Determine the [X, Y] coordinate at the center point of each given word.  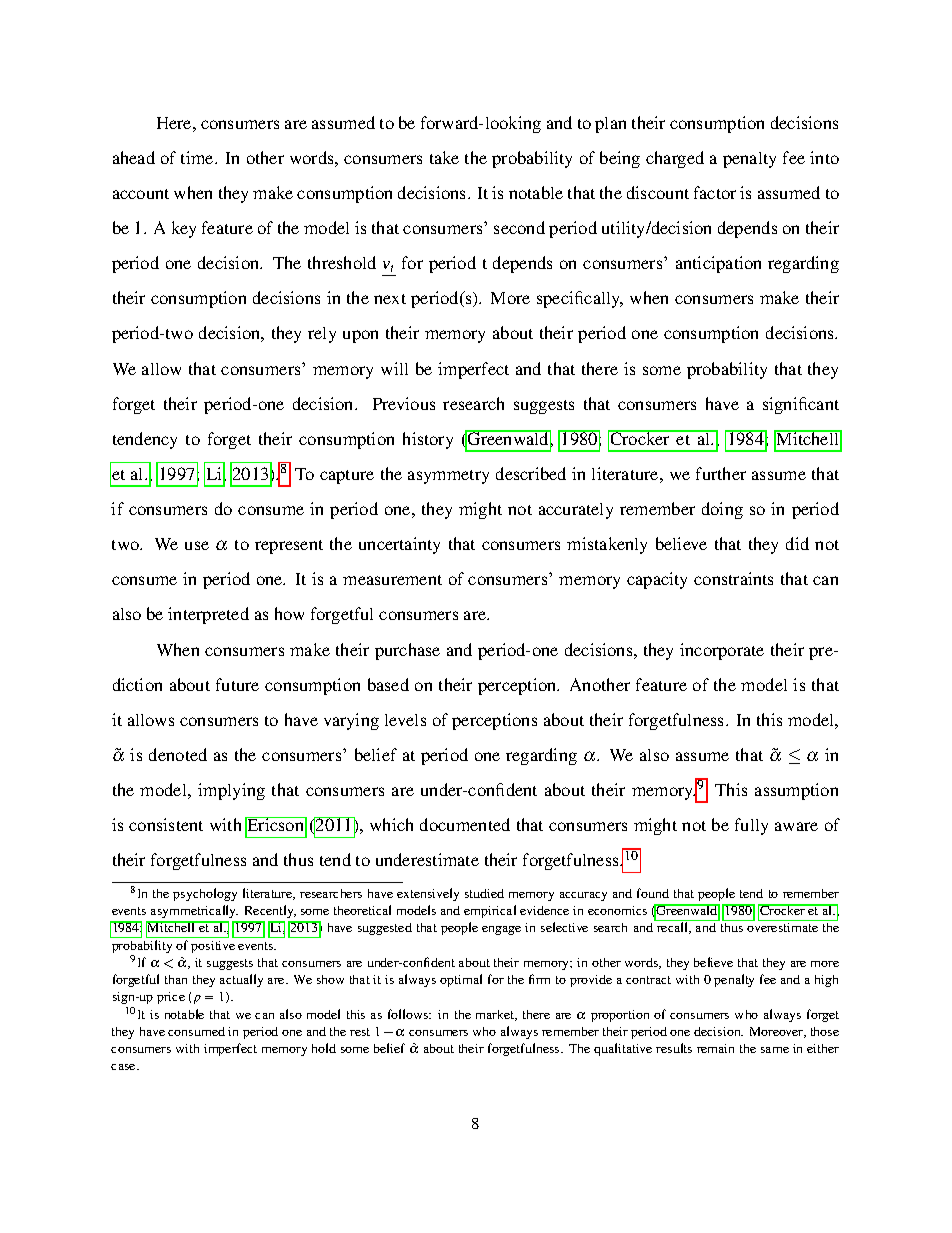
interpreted [208, 615]
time [198, 157]
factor [715, 192]
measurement [392, 580]
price [171, 998]
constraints [733, 578]
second [519, 227]
